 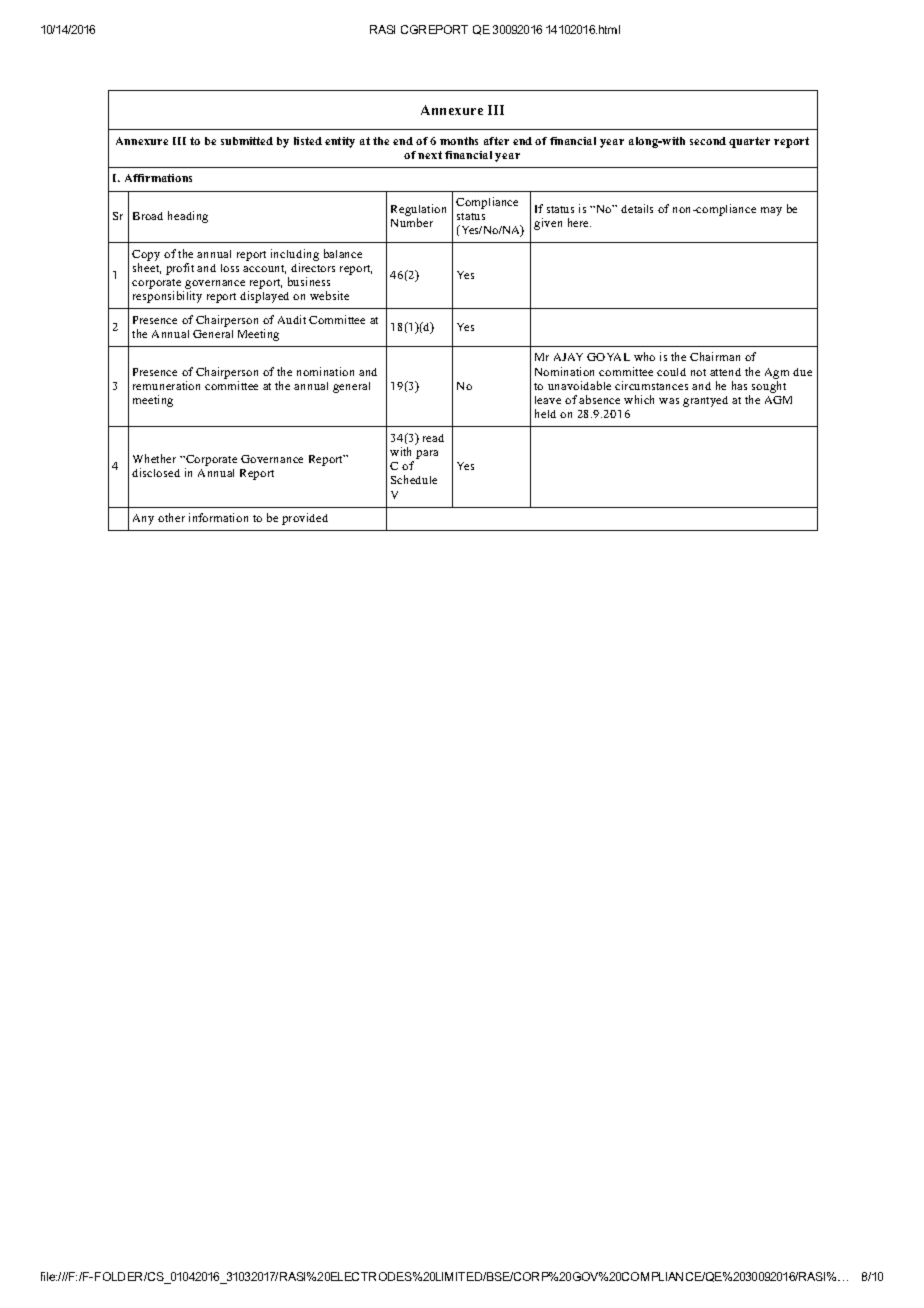 What do you see at coordinates (412, 222) in the screenshot?
I see `Number` at bounding box center [412, 222].
